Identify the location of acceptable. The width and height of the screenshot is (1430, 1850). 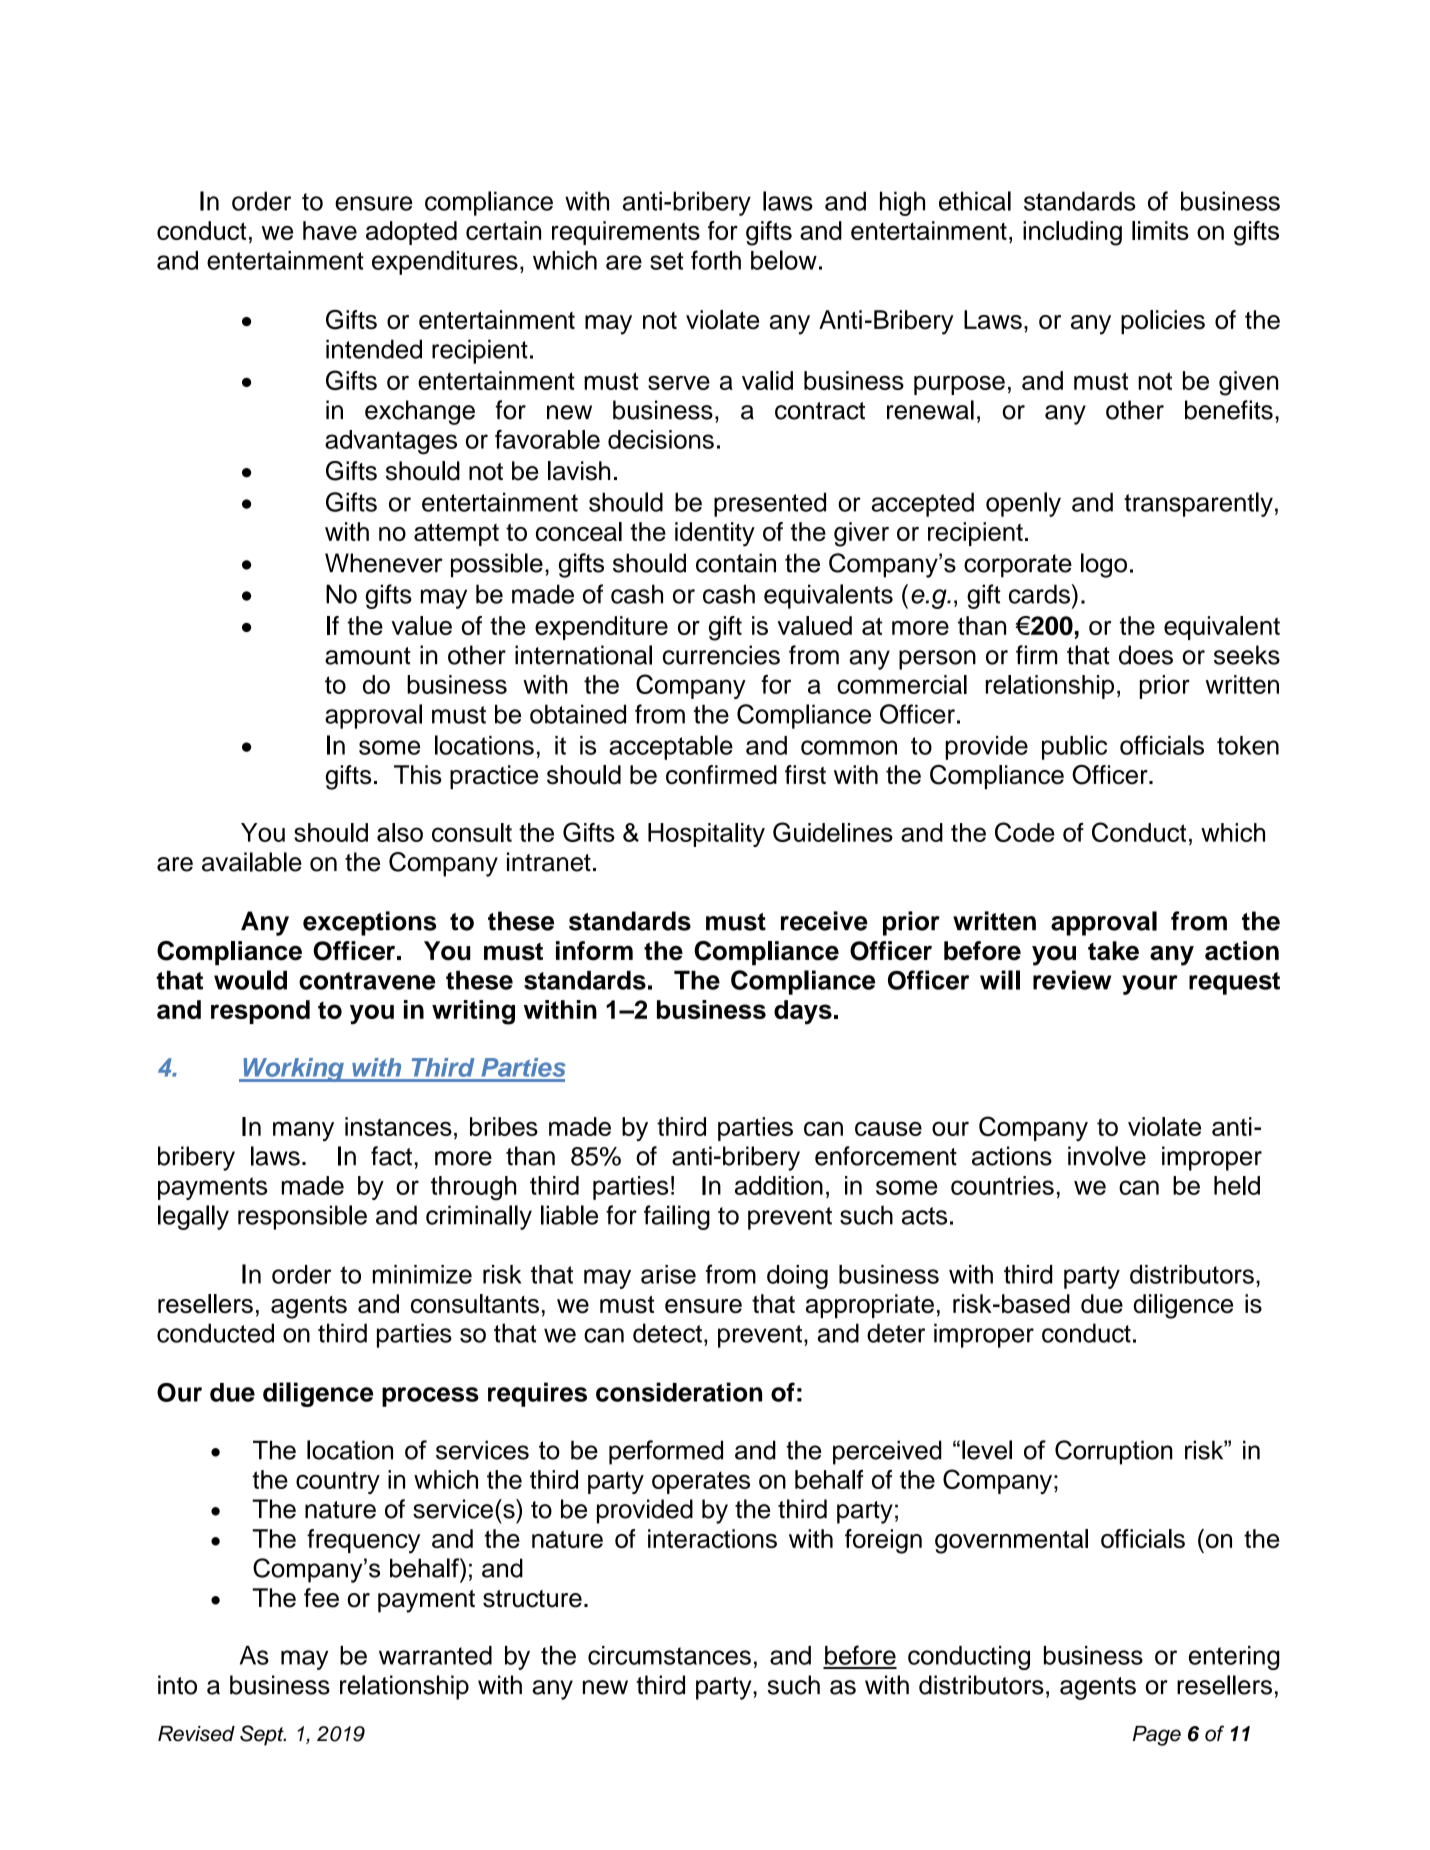
(671, 747).
